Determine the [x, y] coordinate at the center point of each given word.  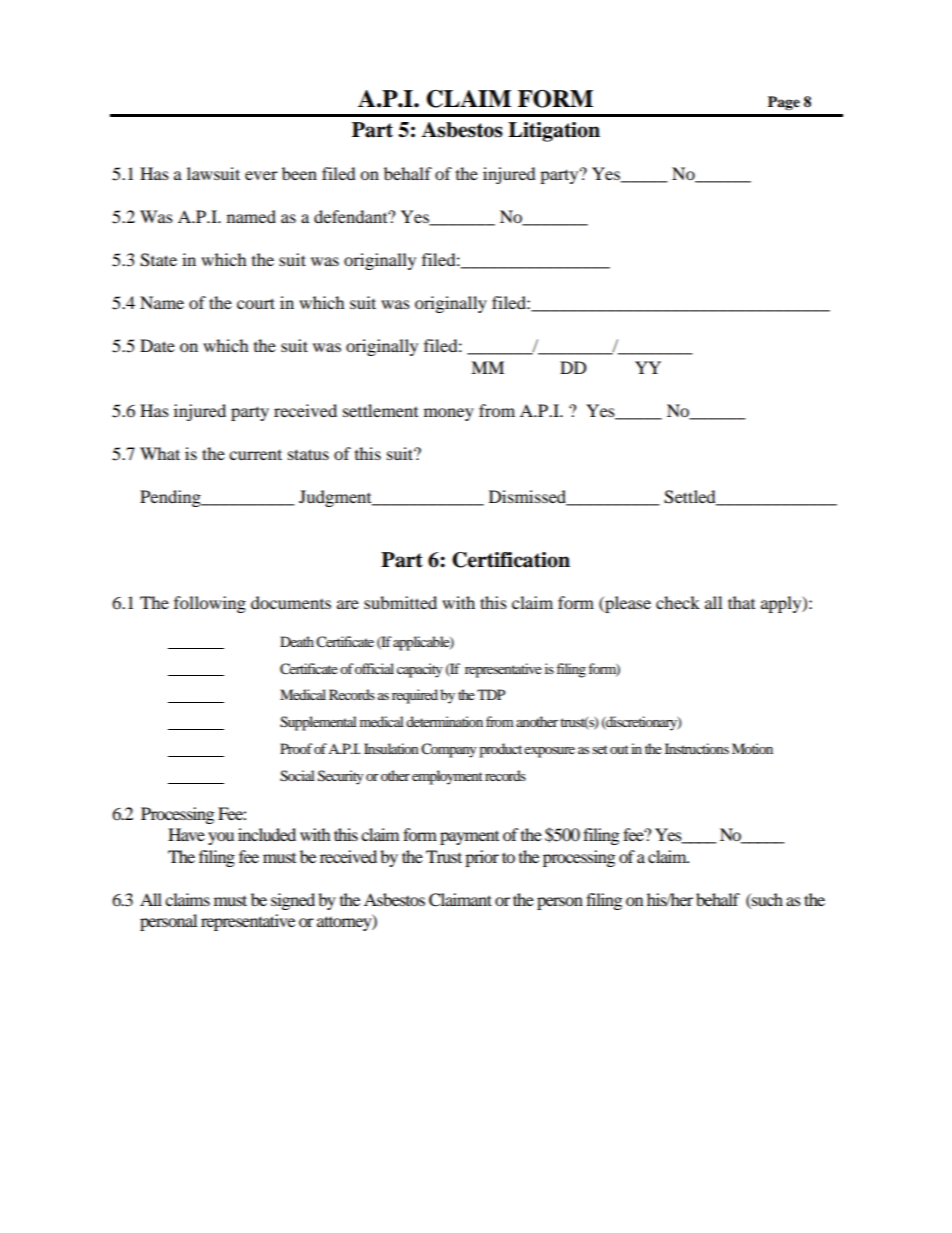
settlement [380, 410]
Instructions [697, 748]
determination [444, 721]
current [255, 454]
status [308, 454]
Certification [511, 560]
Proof [296, 748]
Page [784, 103]
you [221, 838]
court [256, 303]
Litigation [554, 132]
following [210, 604]
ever [261, 175]
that [741, 602]
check [678, 602]
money [449, 414]
